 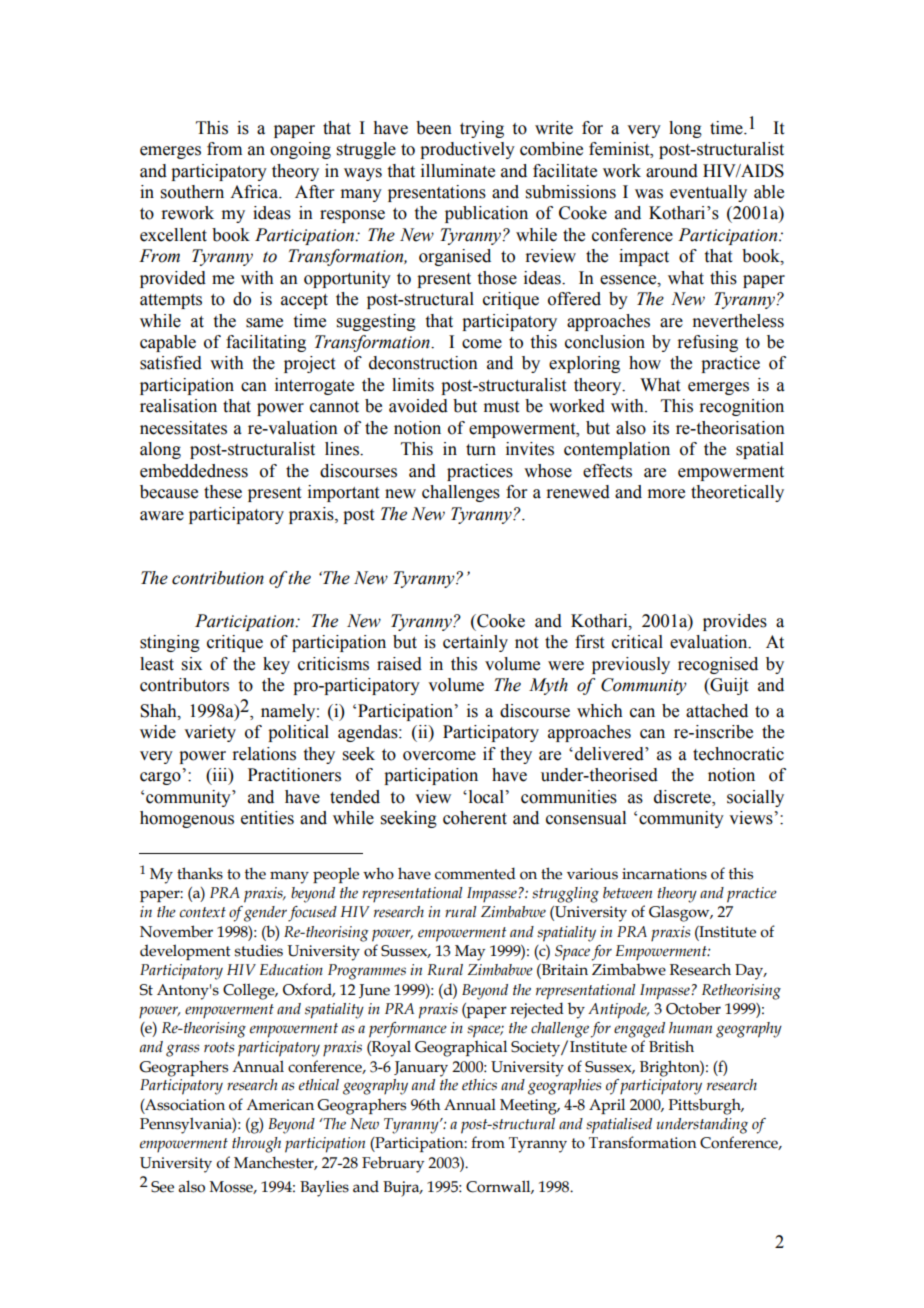 What do you see at coordinates (475, 643) in the page?
I see `certainly` at bounding box center [475, 643].
